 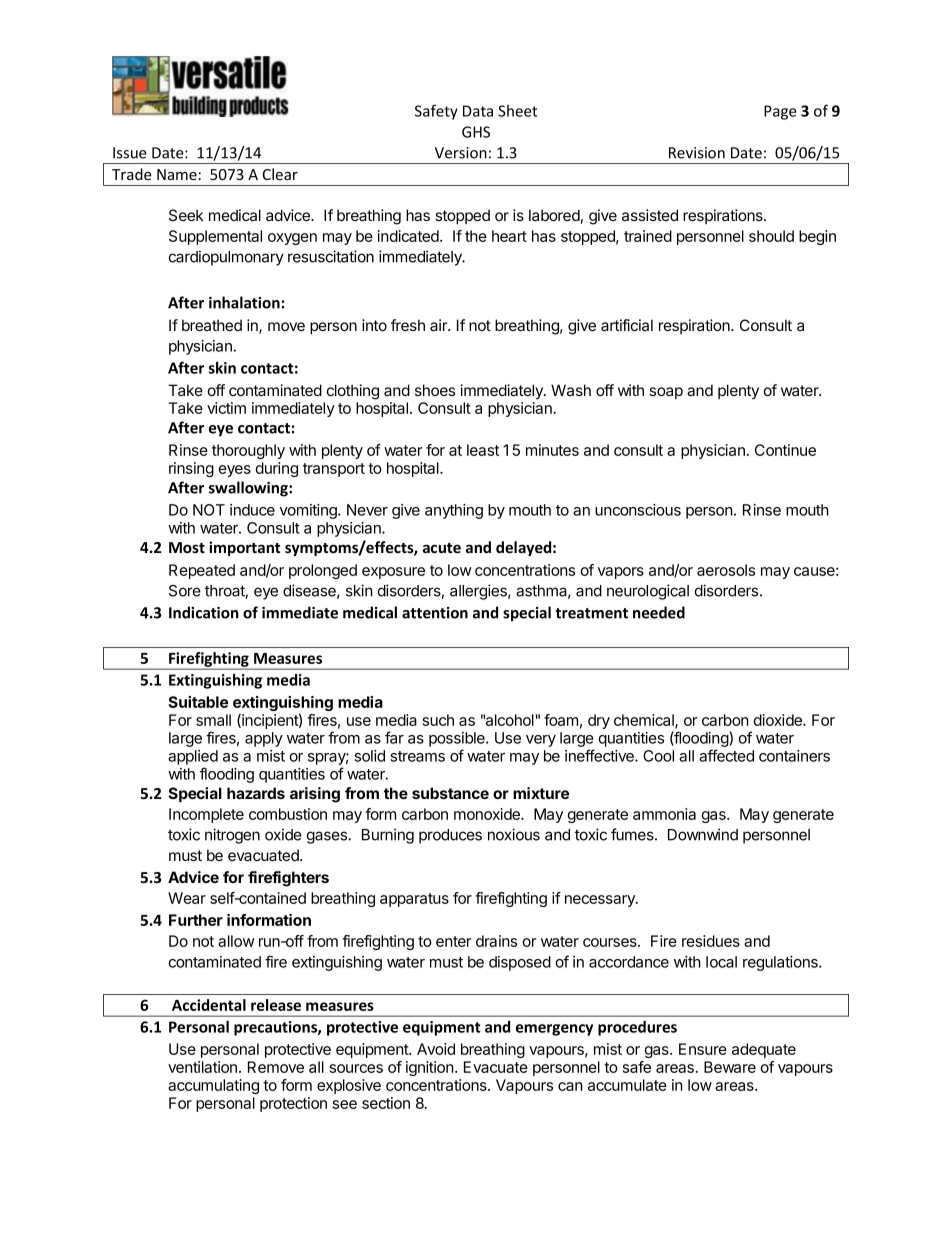 What do you see at coordinates (435, 613) in the document?
I see `attention` at bounding box center [435, 613].
